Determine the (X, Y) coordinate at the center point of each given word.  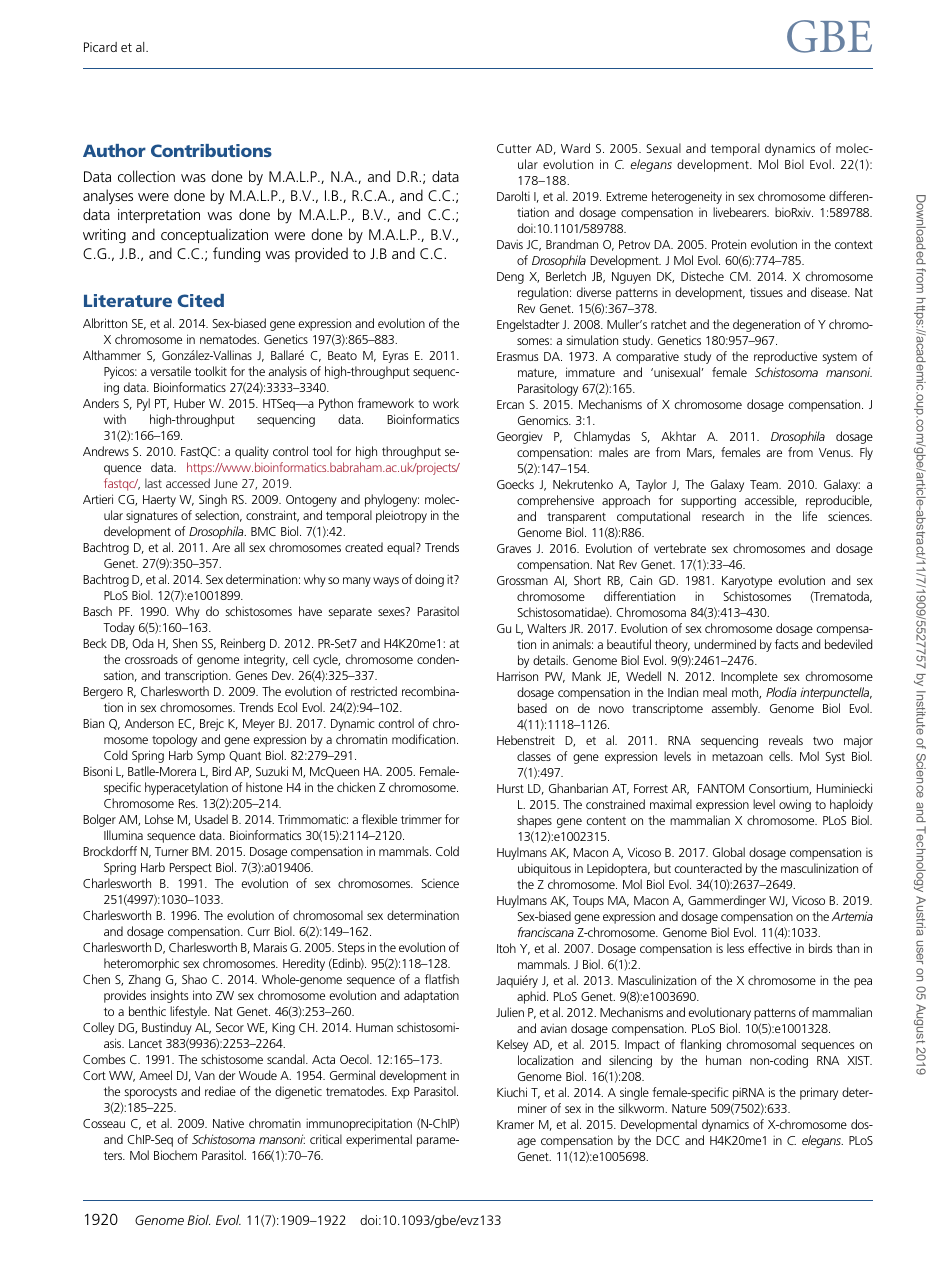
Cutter (514, 148)
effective (769, 948)
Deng (510, 278)
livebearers (741, 212)
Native (228, 1123)
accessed (188, 483)
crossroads (151, 659)
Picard (100, 47)
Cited (201, 300)
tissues (766, 292)
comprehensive (555, 501)
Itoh (506, 948)
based (532, 708)
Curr (258, 931)
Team (765, 484)
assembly (735, 709)
